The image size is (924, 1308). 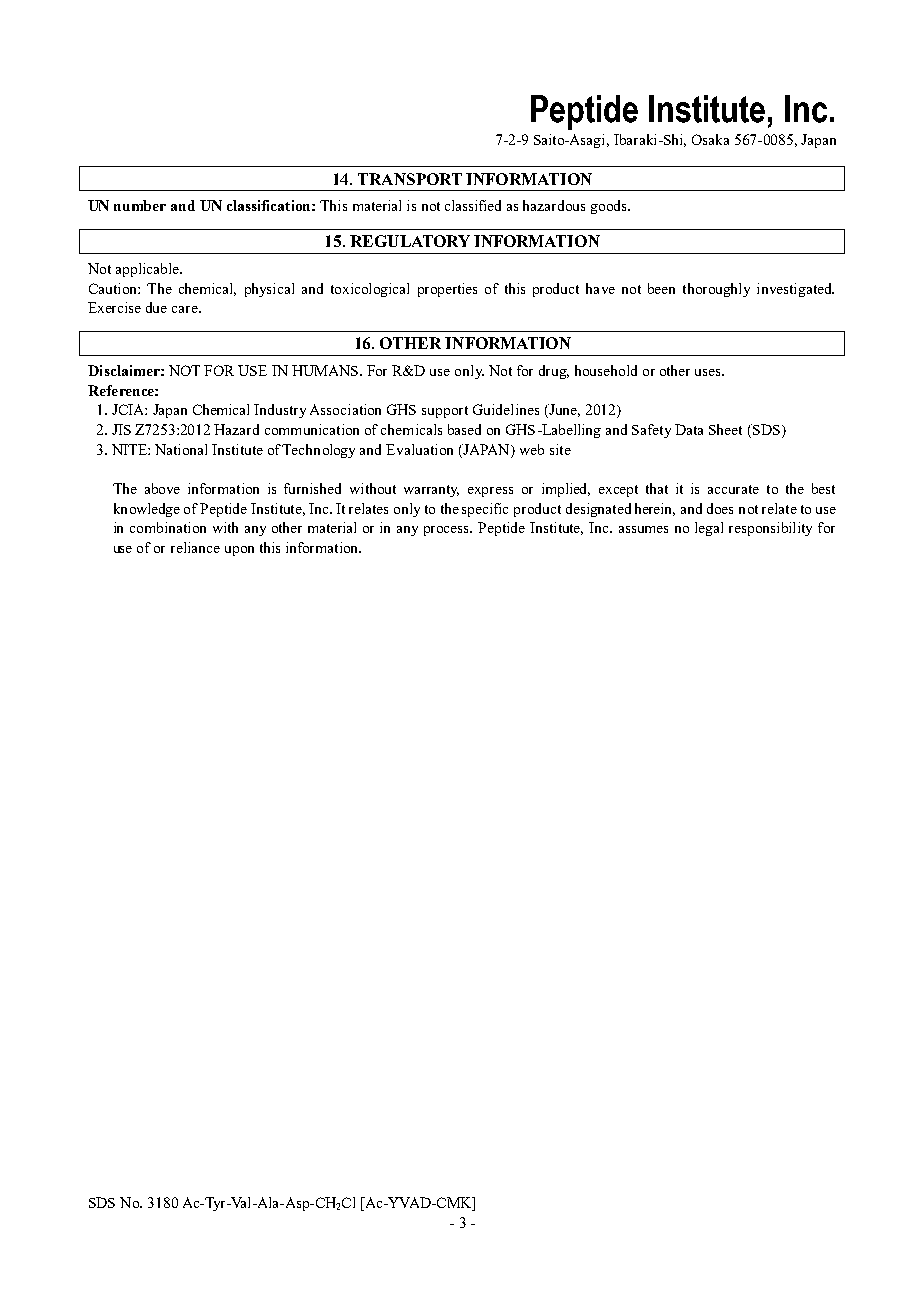 I want to click on number, so click(x=140, y=205).
